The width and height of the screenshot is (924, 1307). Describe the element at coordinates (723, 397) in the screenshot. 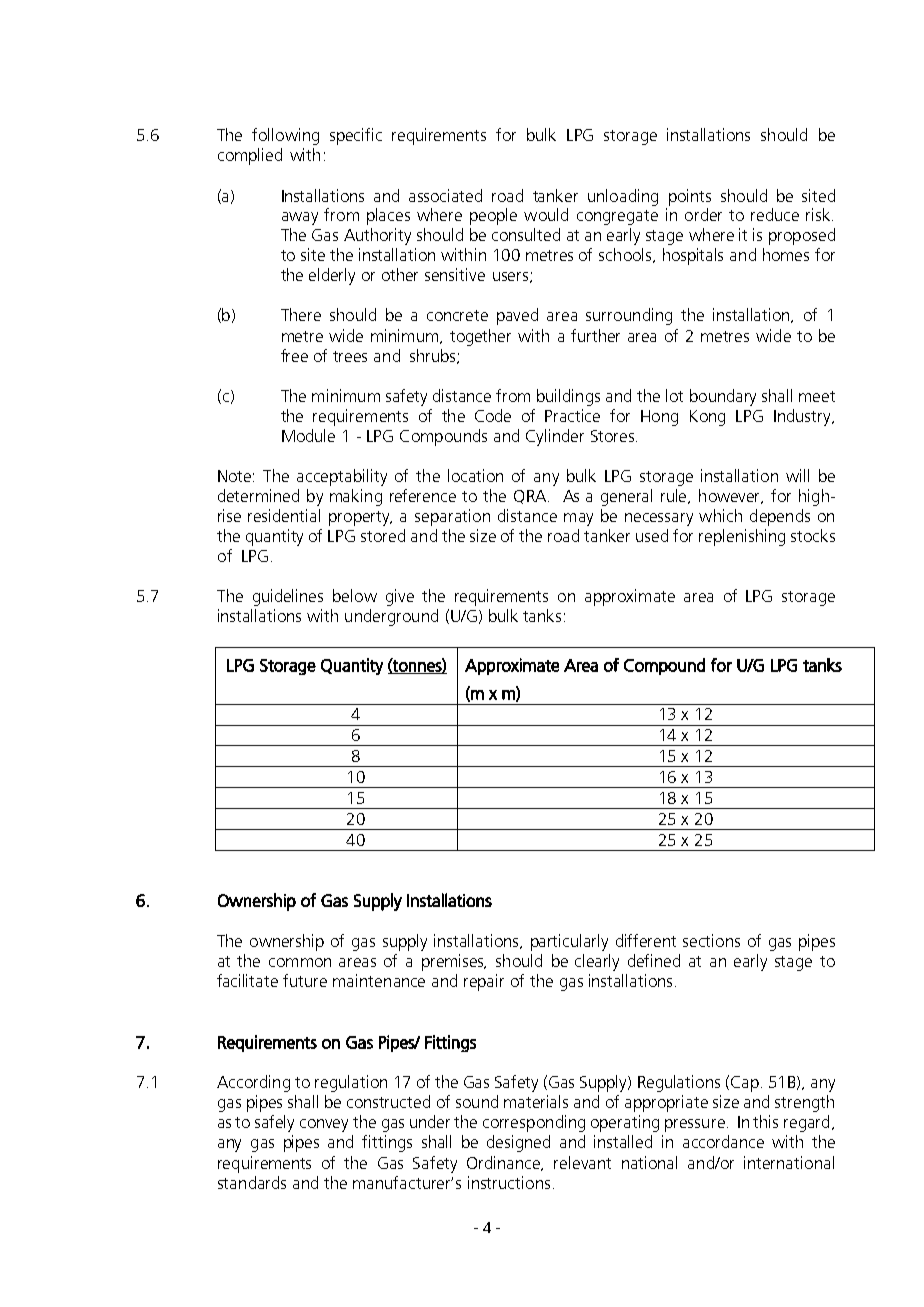

I see `boundary` at that location.
